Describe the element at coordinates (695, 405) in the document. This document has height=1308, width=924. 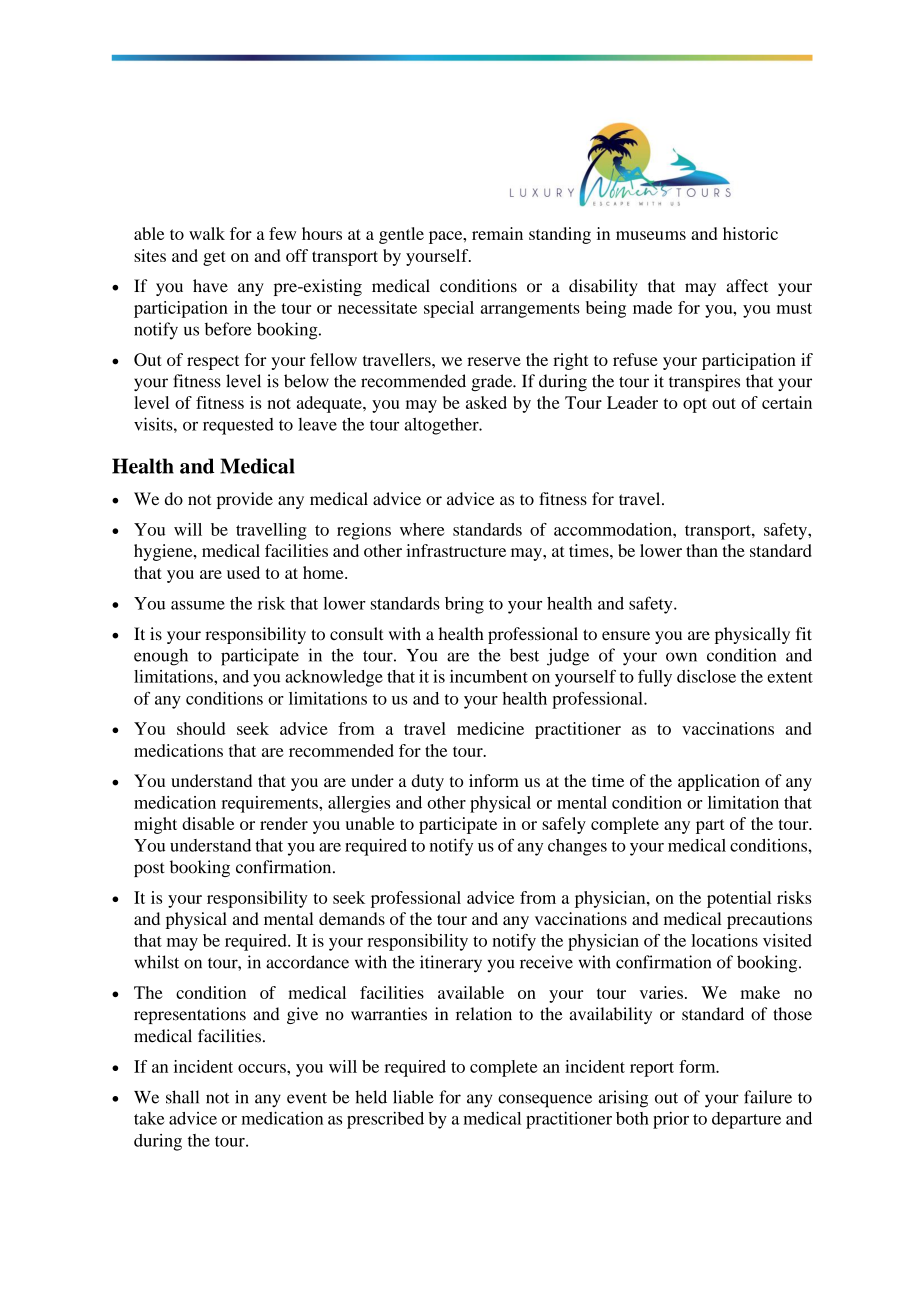
I see `opt` at that location.
